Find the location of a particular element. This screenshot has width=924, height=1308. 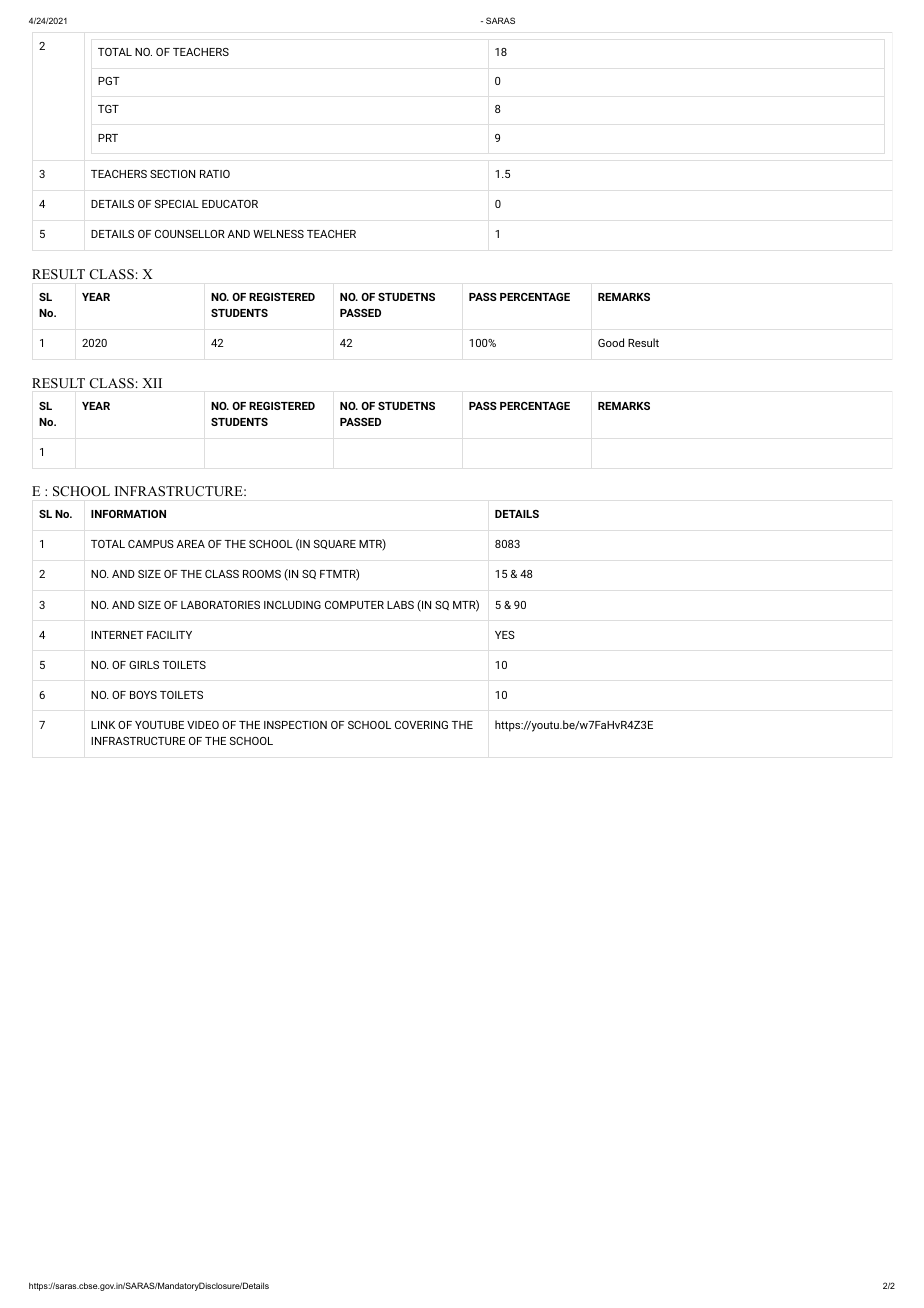

COUNSELLOR is located at coordinates (190, 234).
